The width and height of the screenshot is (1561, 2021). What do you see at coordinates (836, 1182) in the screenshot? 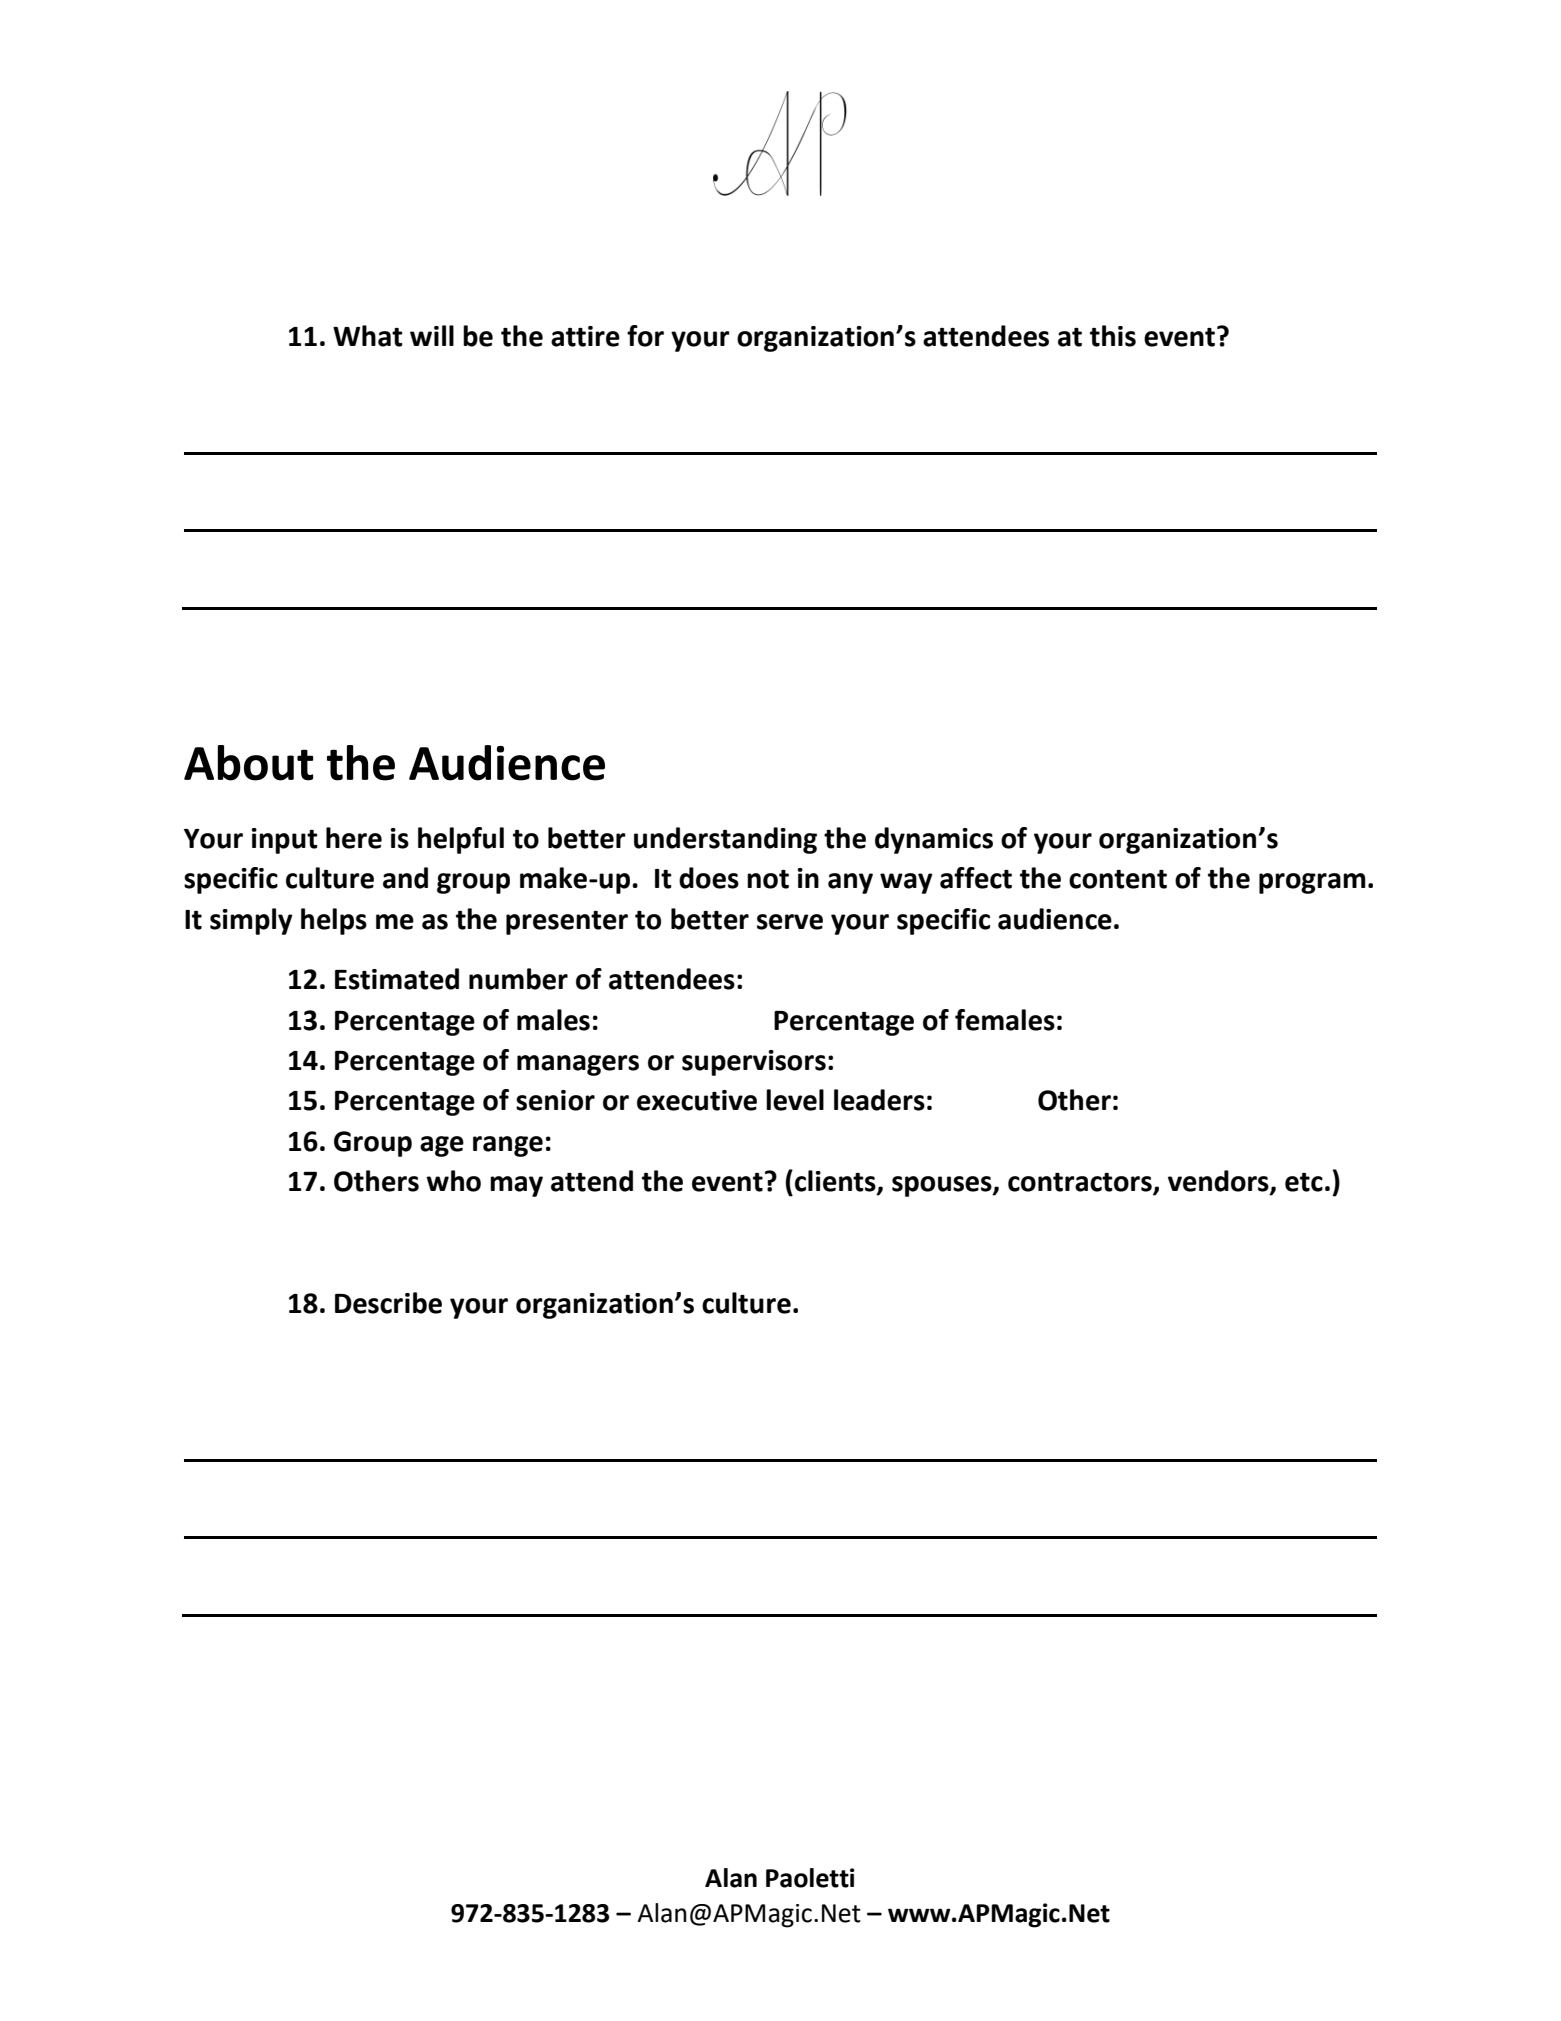
I see `clients` at bounding box center [836, 1182].
